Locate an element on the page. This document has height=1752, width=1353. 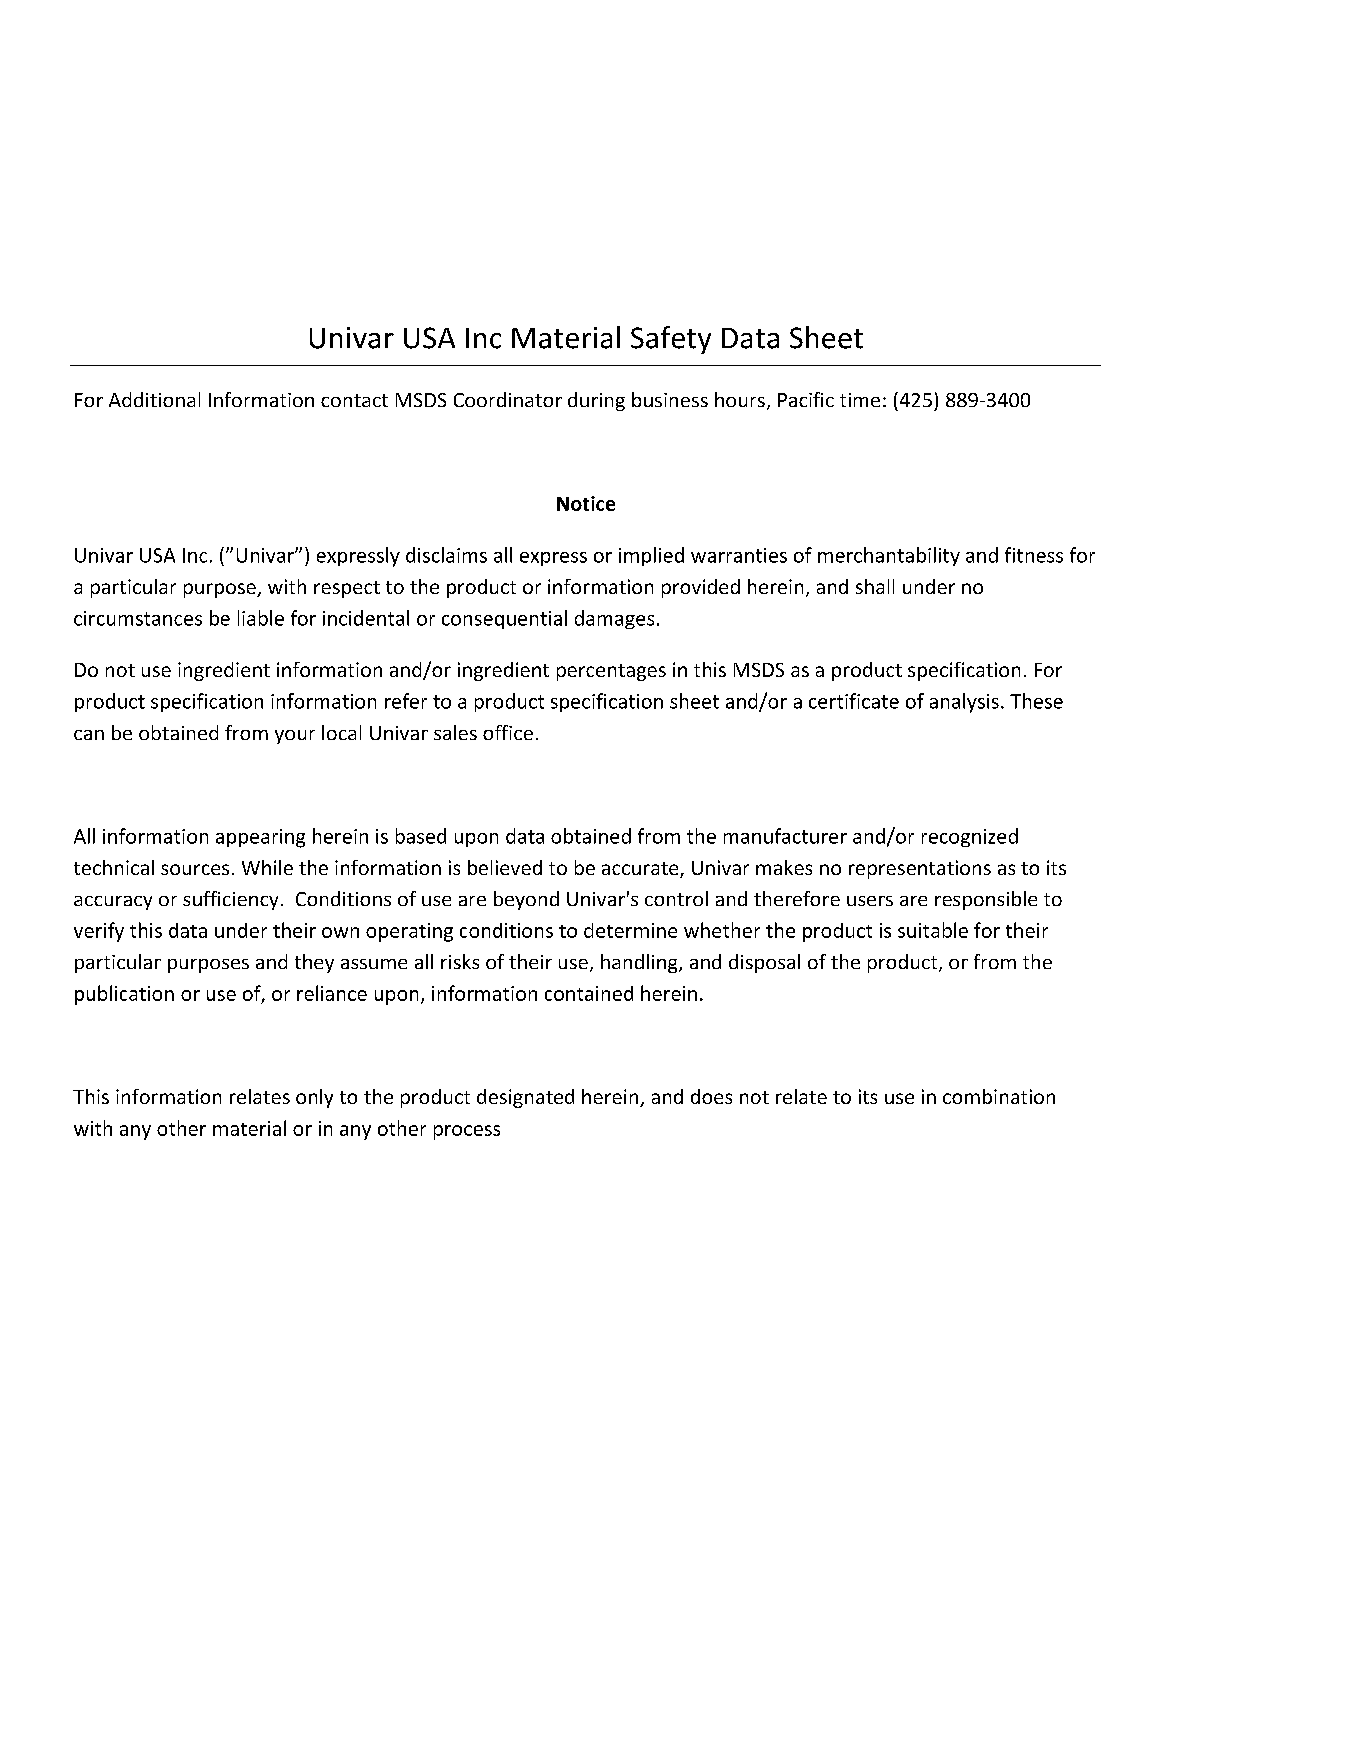
representations is located at coordinates (920, 869).
